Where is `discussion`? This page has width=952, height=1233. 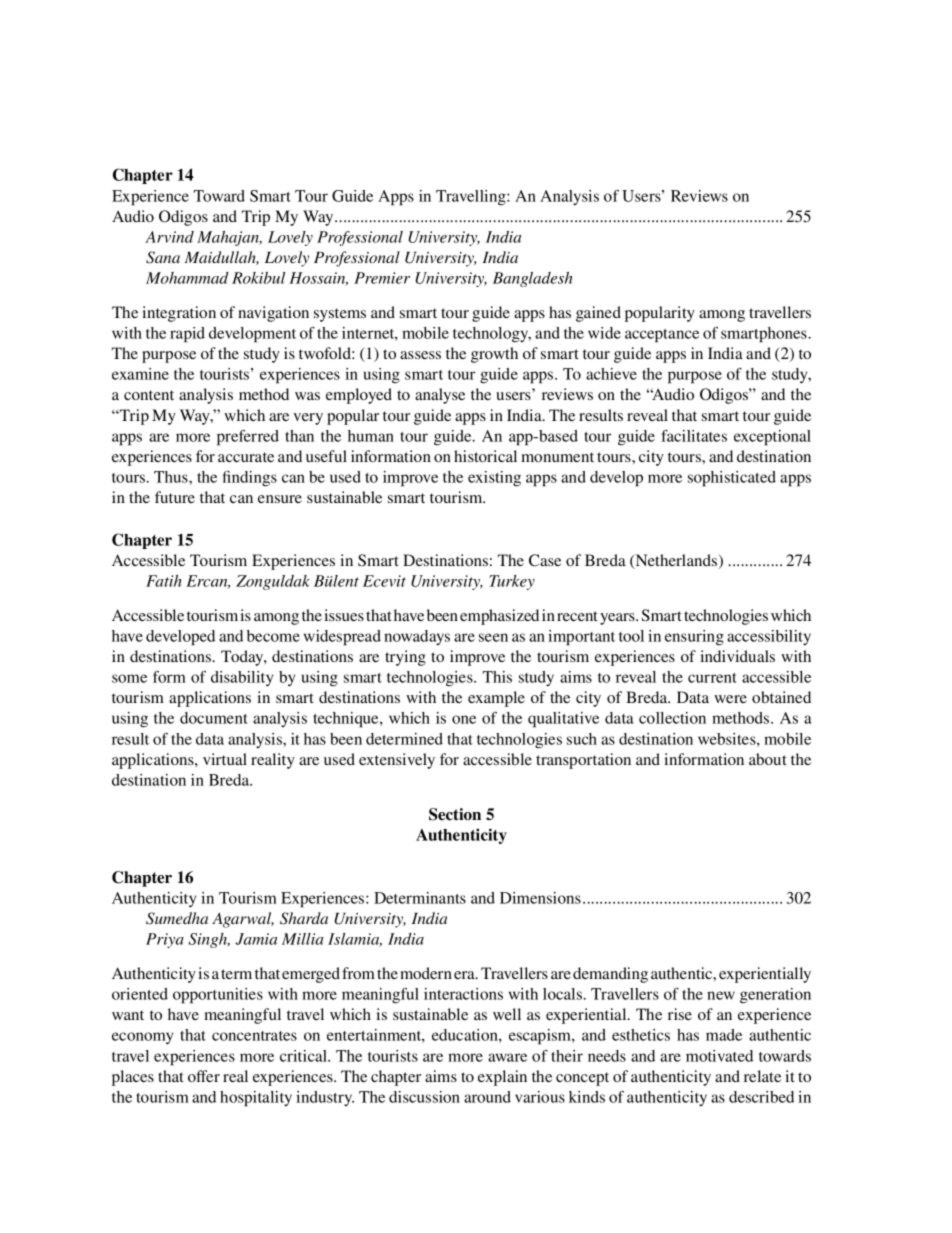 discussion is located at coordinates (424, 1097).
